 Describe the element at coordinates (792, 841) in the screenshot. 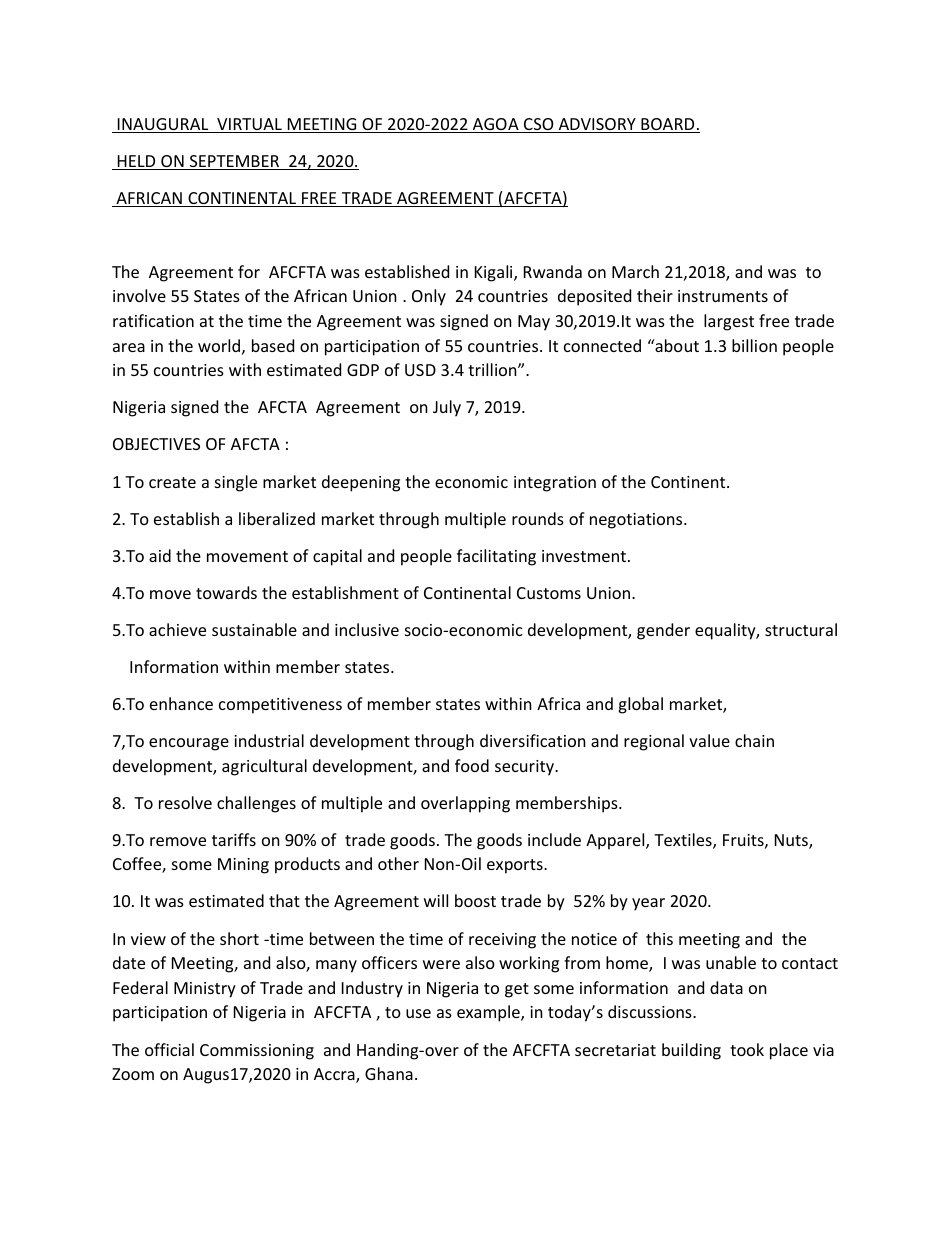

I see `Nuts` at that location.
